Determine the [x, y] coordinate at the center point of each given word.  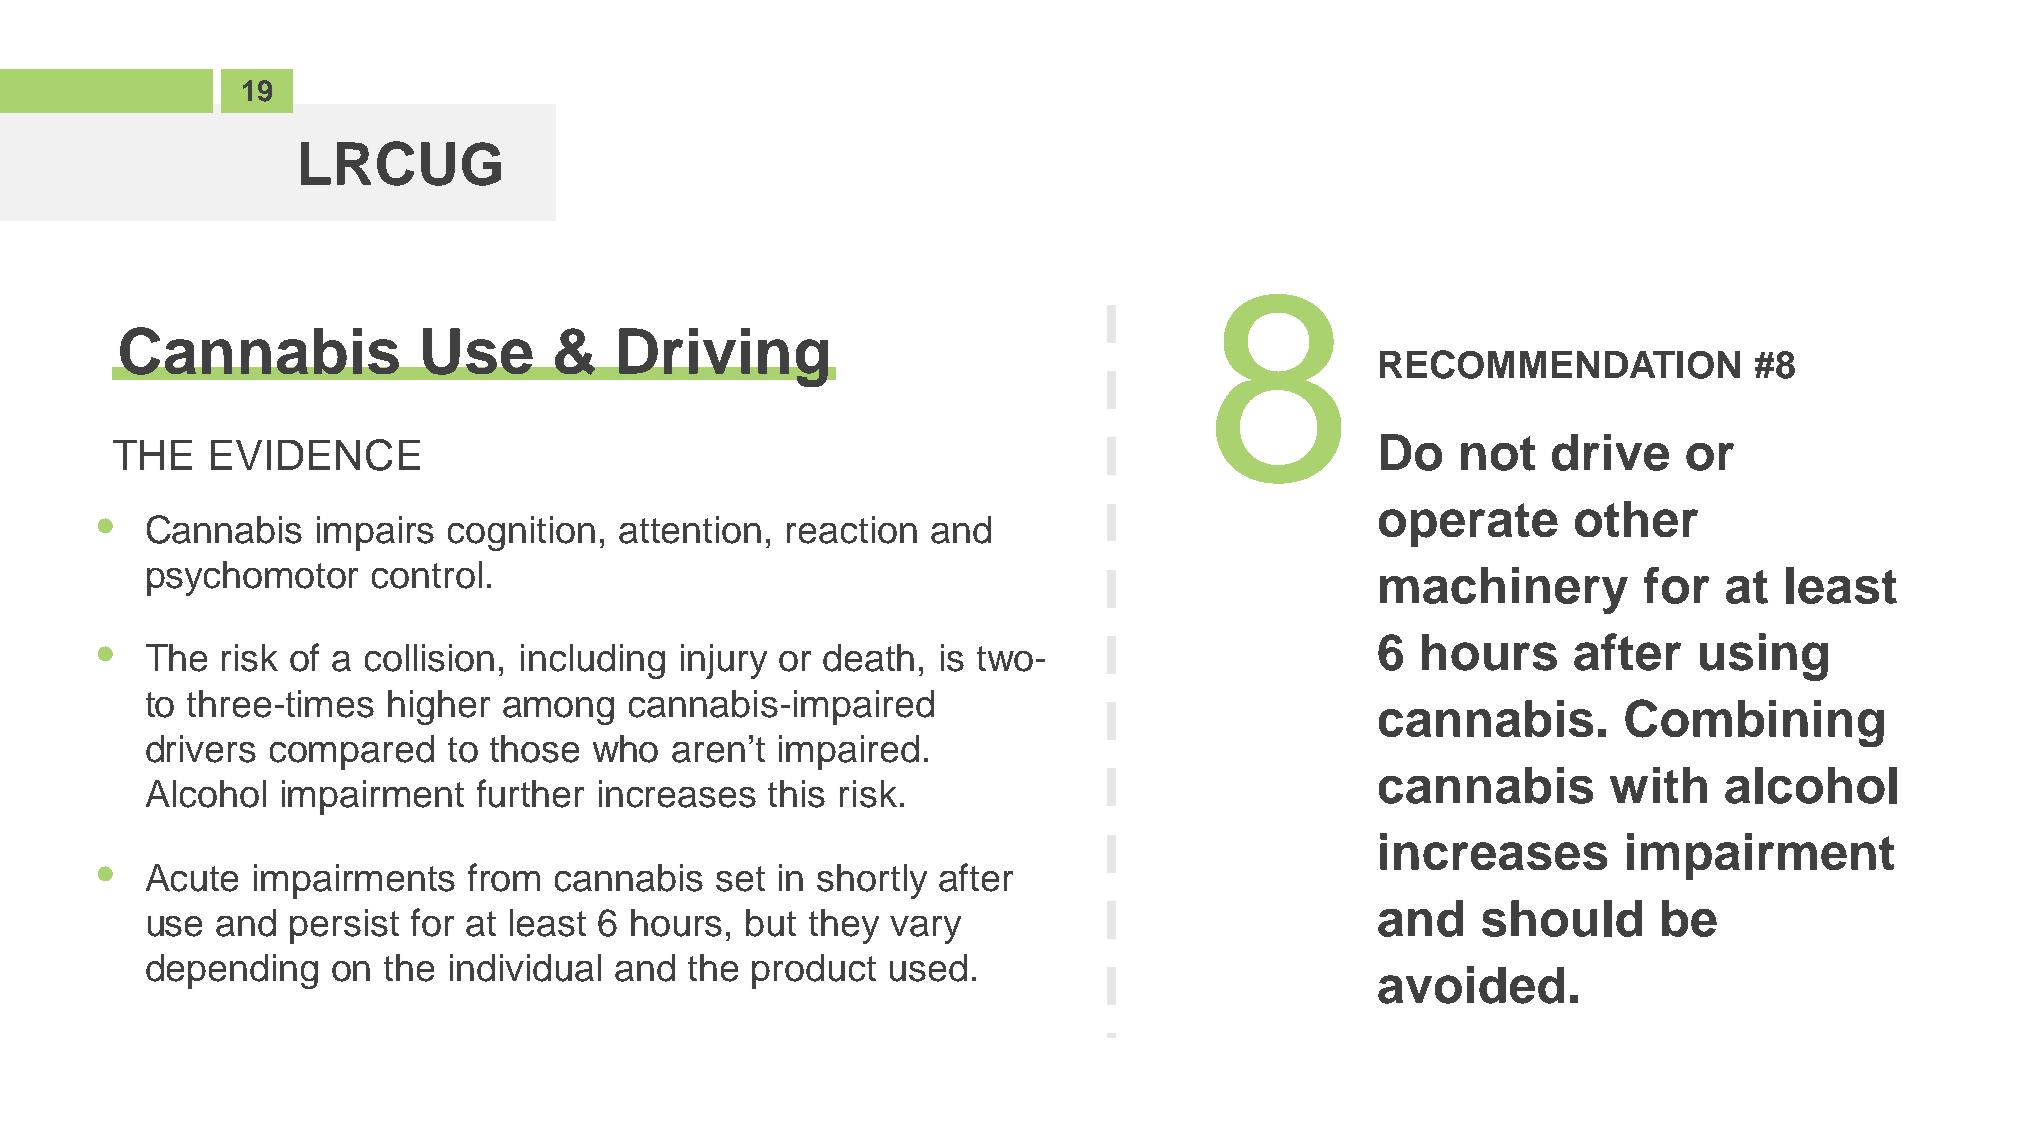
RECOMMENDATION [1560, 364]
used [928, 968]
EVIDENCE [315, 455]
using [1764, 657]
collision [429, 658]
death [868, 658]
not [1498, 453]
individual [525, 968]
